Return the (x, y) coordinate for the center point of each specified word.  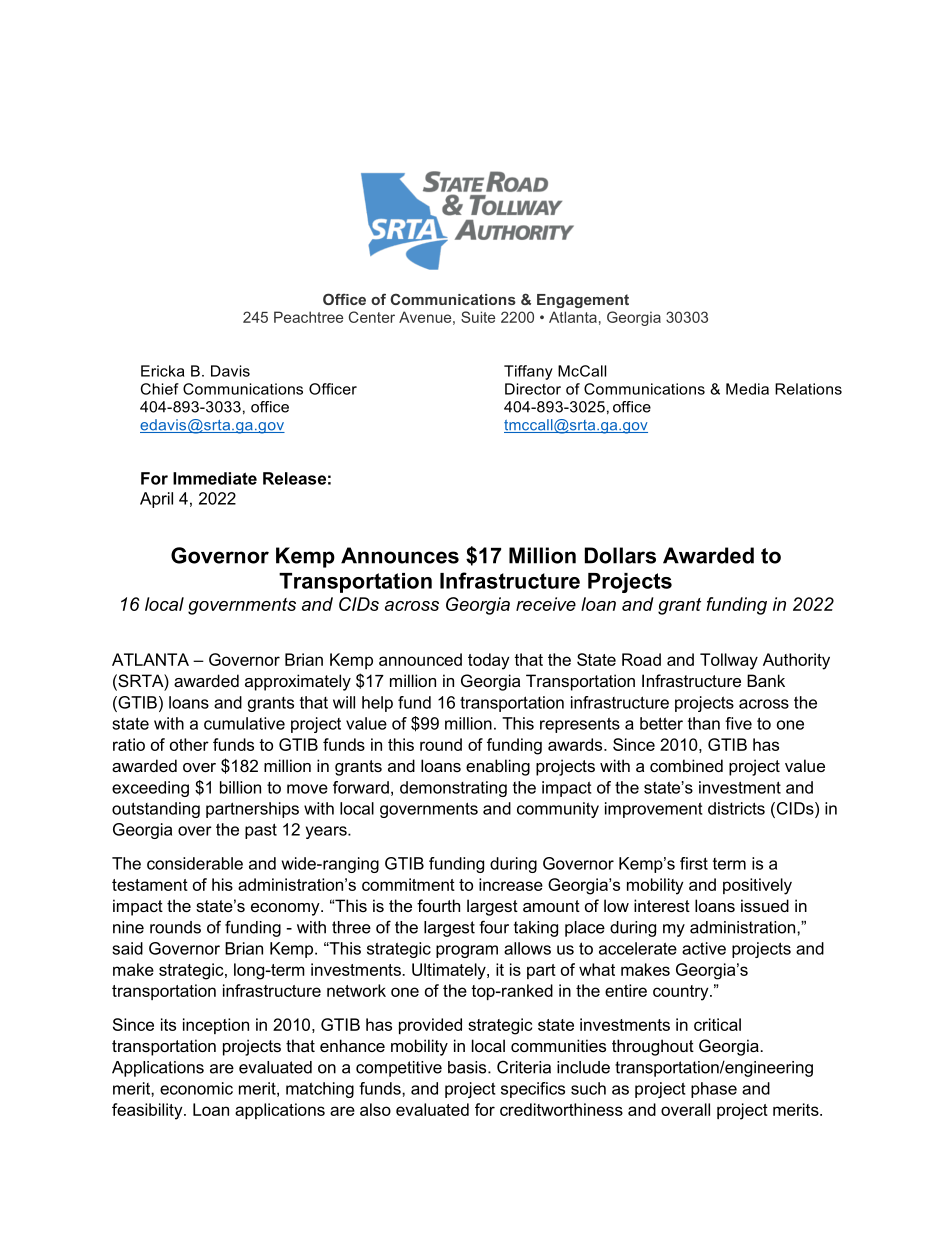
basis (468, 1067)
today (489, 661)
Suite (478, 317)
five (738, 723)
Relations (808, 389)
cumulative (244, 723)
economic (196, 1088)
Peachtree (308, 317)
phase (714, 1090)
